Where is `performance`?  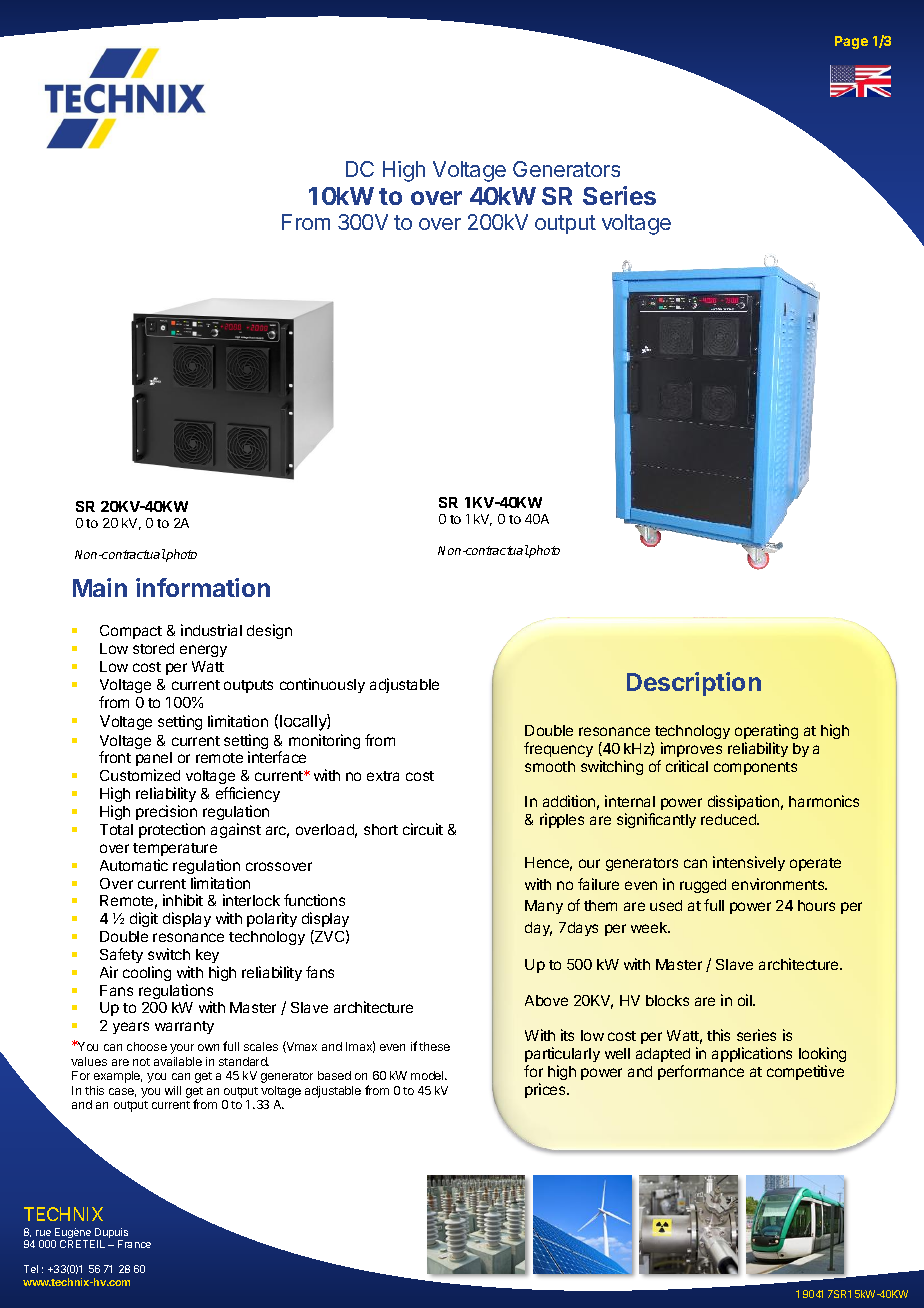 performance is located at coordinates (701, 1072).
